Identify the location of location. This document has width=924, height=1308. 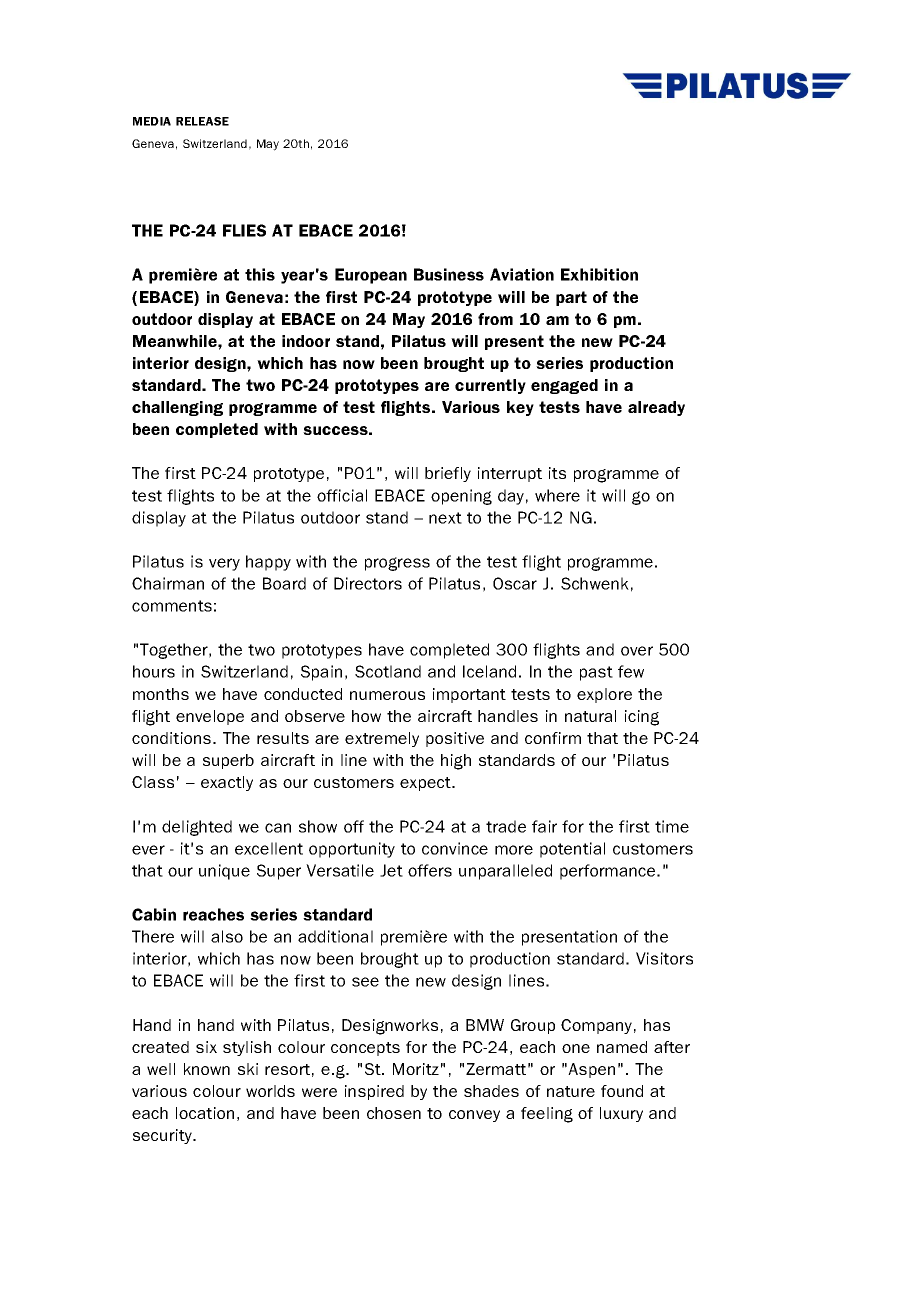
(205, 1113).
